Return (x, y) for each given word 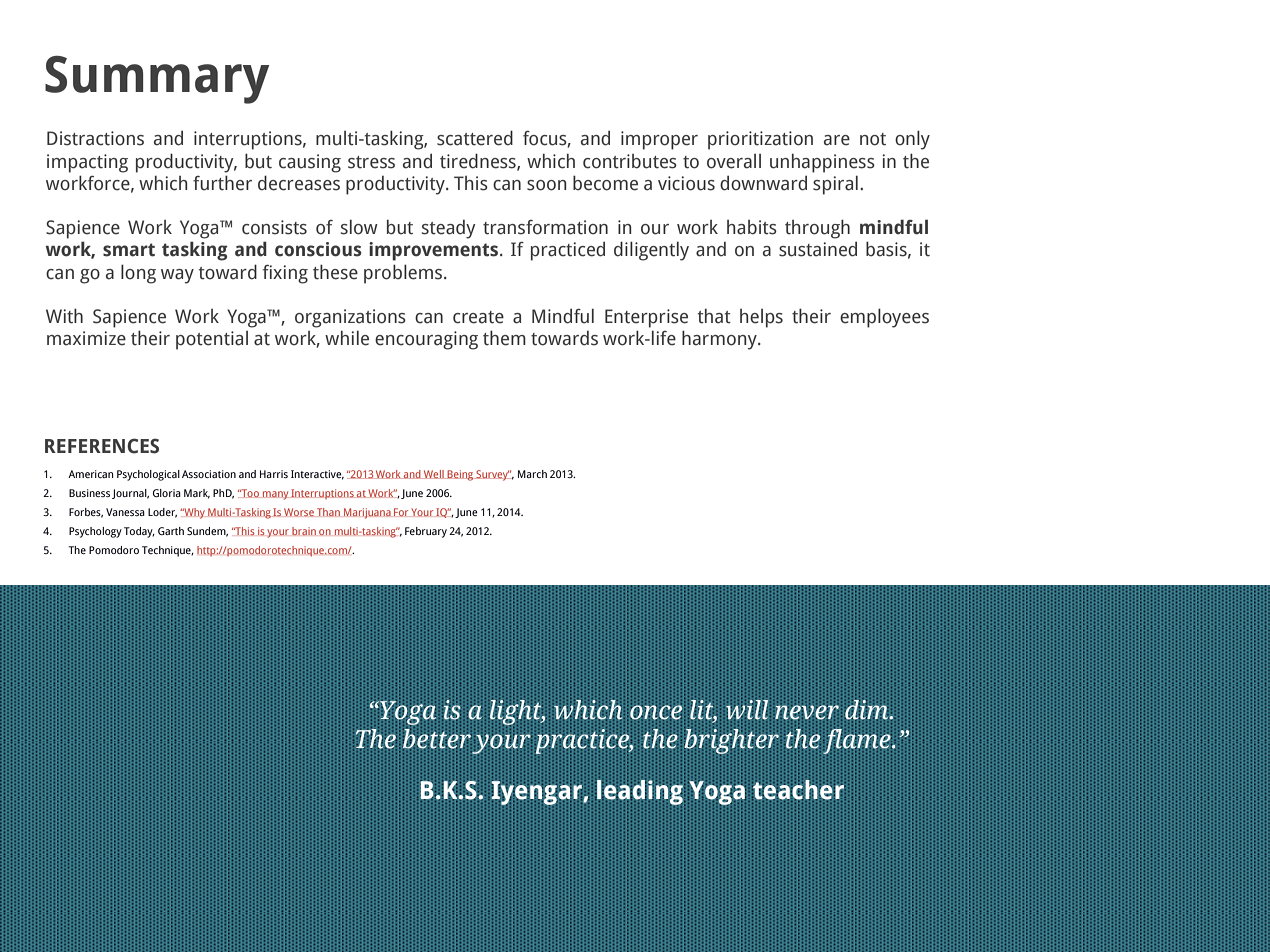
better (437, 738)
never (806, 711)
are (837, 140)
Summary (157, 80)
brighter (731, 741)
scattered (475, 138)
